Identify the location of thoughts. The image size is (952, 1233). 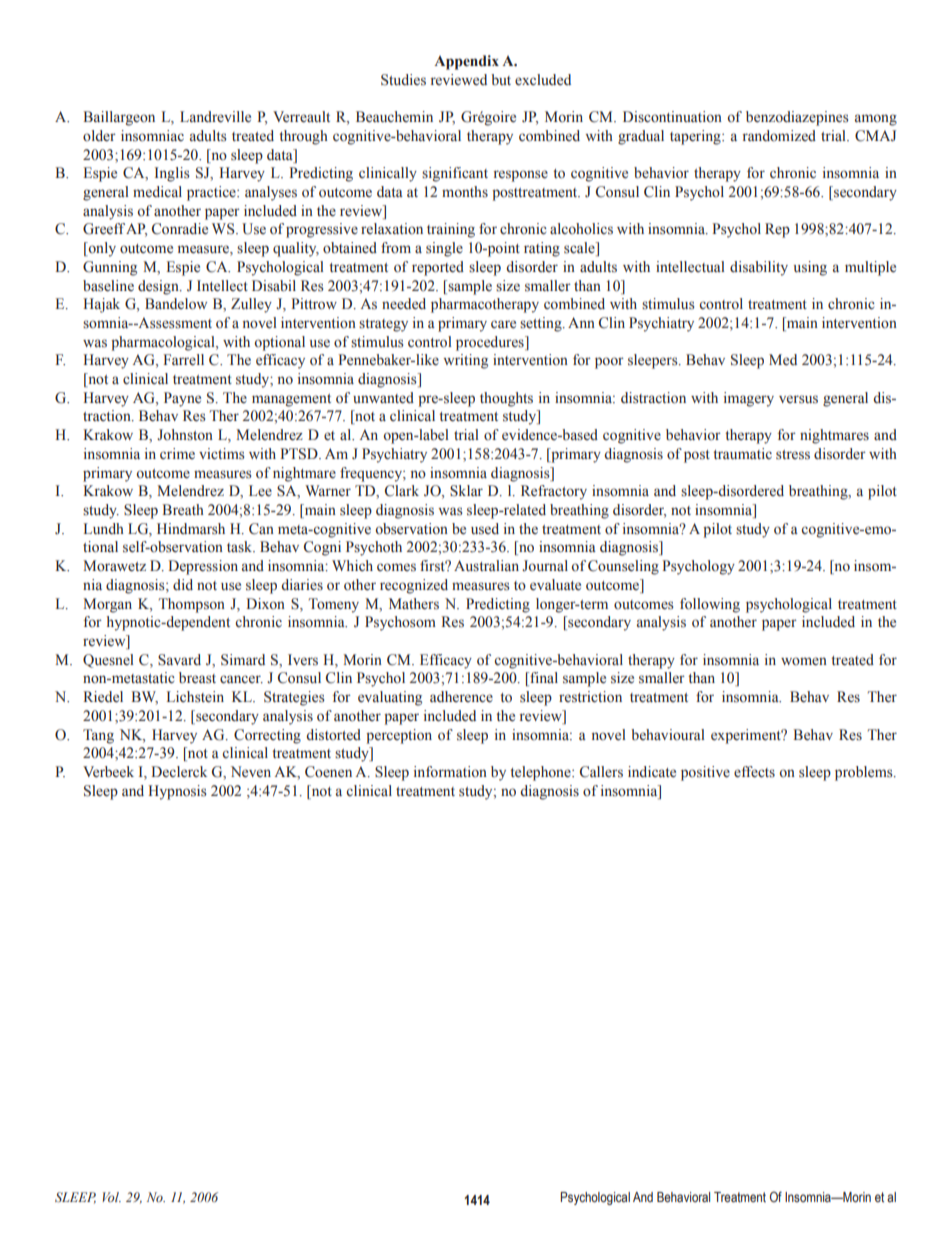
(506, 399).
